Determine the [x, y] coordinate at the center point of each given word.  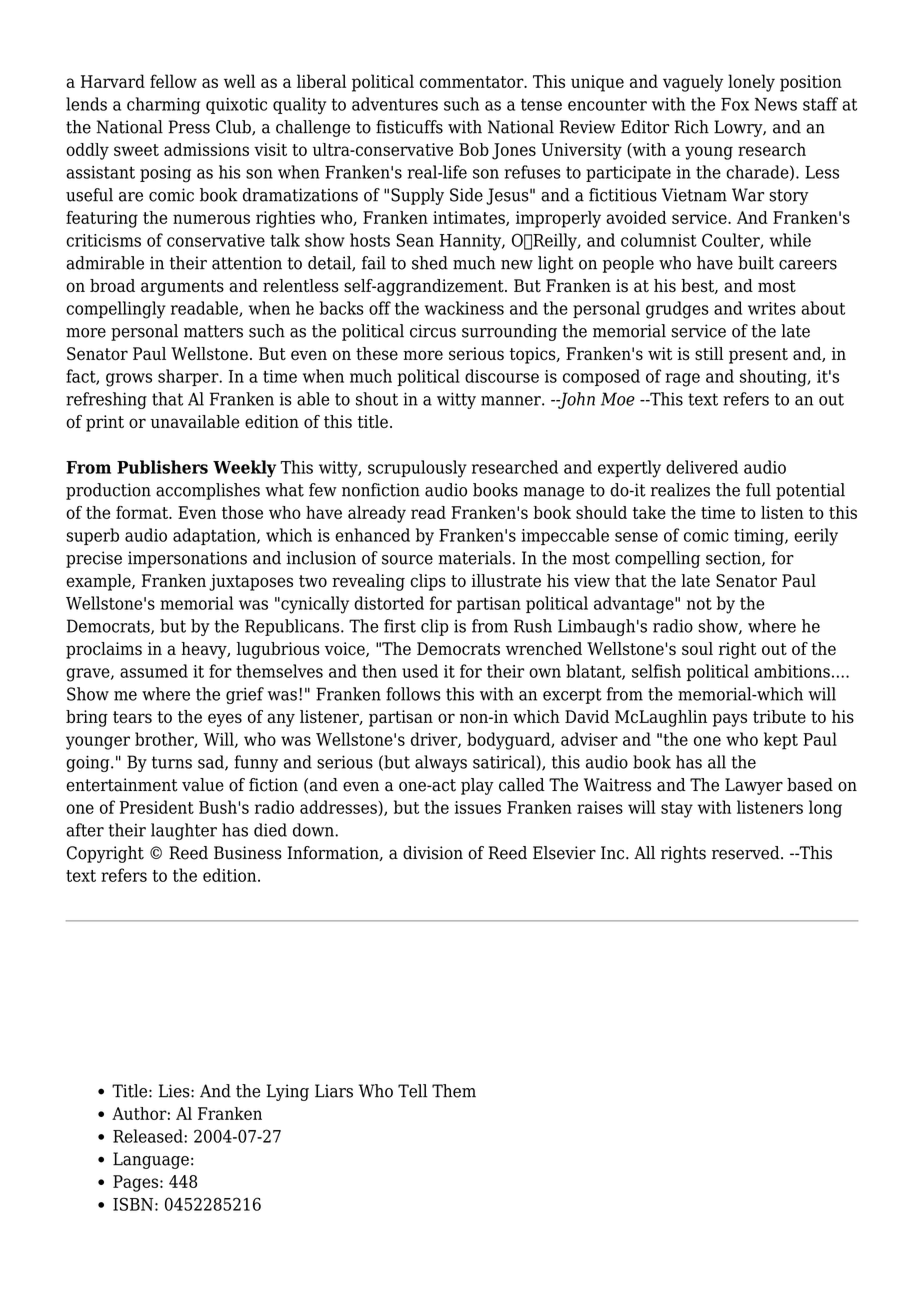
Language [151, 1160]
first [400, 626]
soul [697, 649]
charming [163, 106]
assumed [154, 671]
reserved [747, 853]
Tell [412, 1091]
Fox [735, 104]
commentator [473, 82]
